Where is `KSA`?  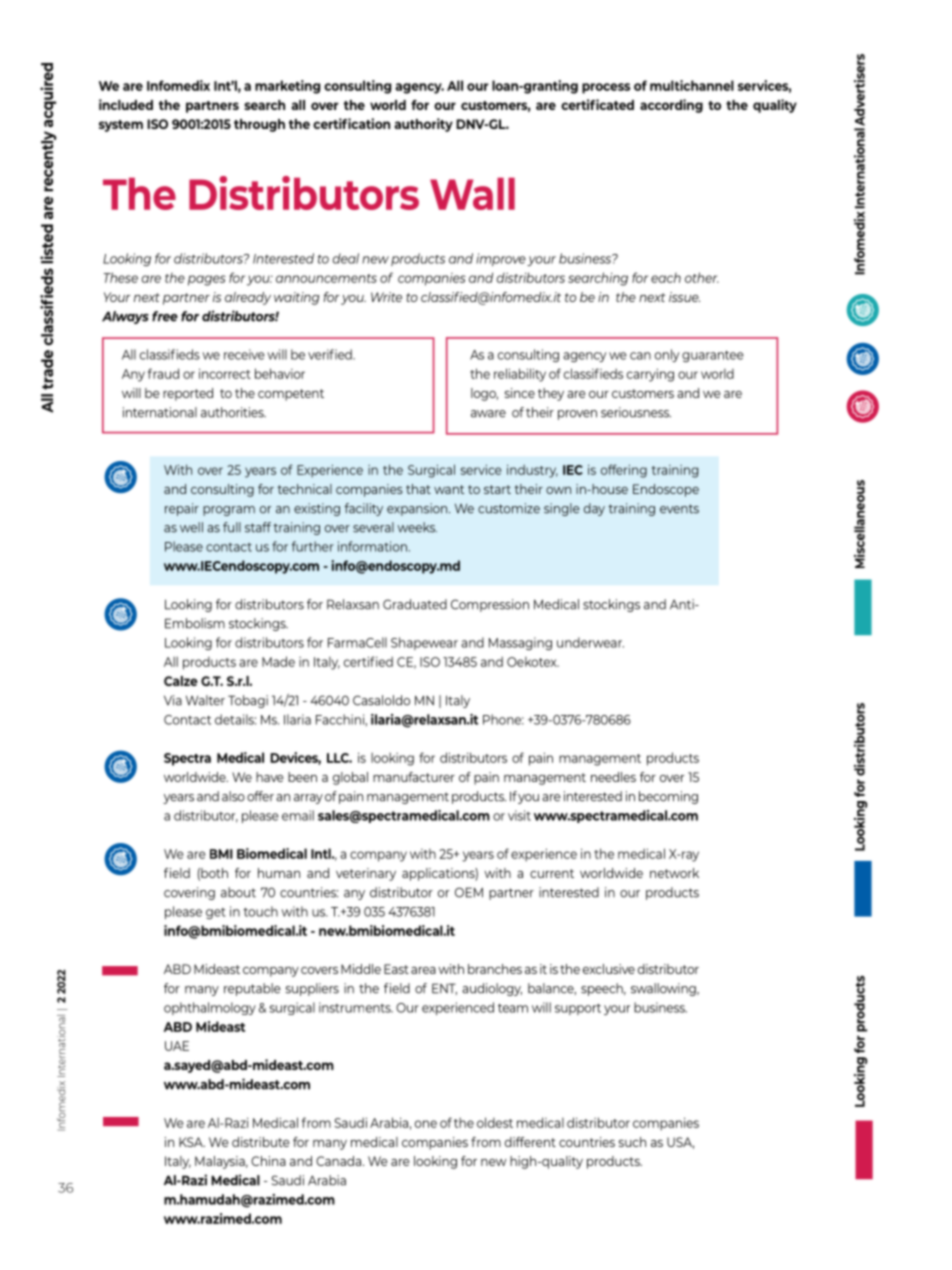 KSA is located at coordinates (192, 1142).
